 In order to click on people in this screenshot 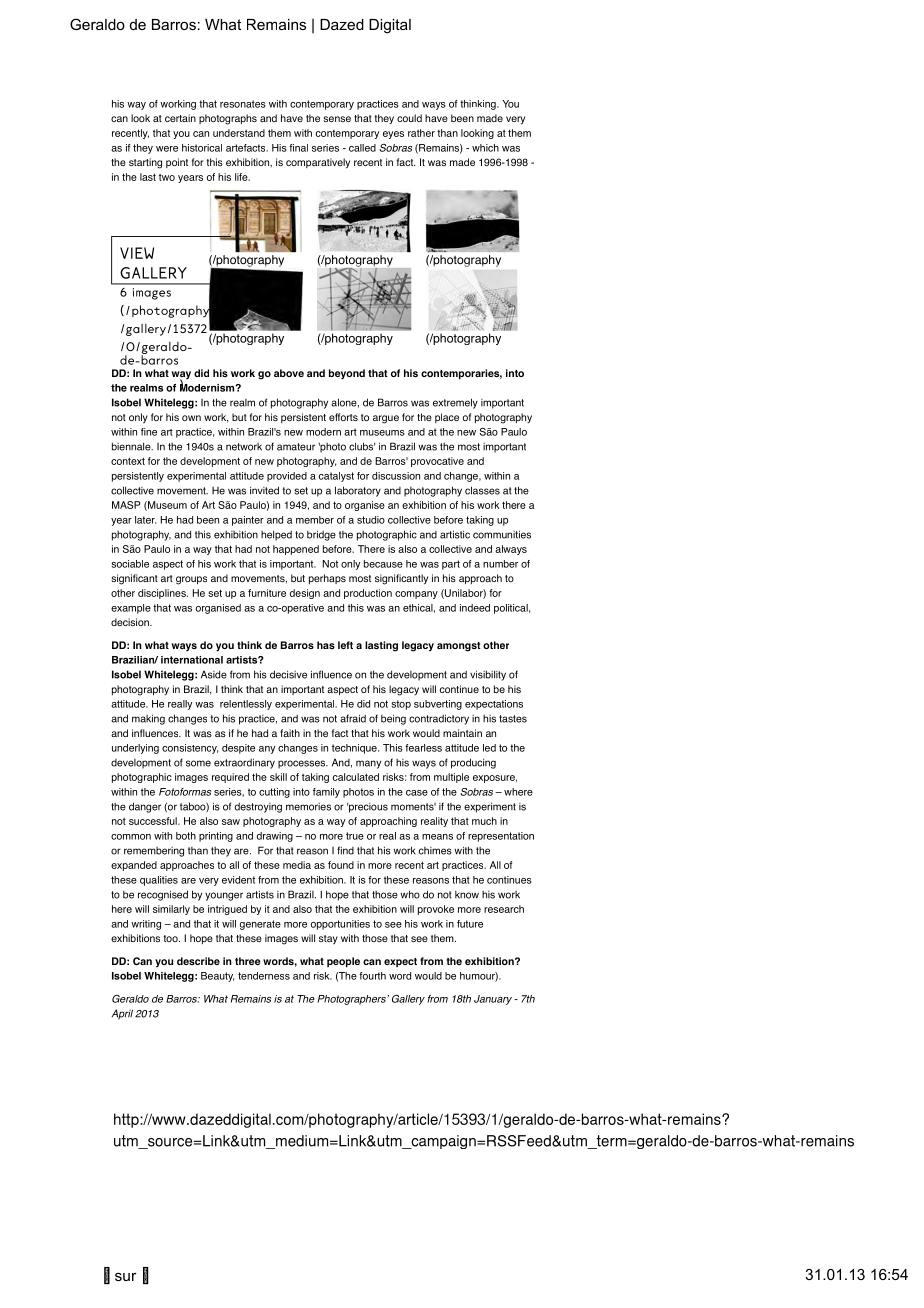, I will do `click(343, 962)`.
